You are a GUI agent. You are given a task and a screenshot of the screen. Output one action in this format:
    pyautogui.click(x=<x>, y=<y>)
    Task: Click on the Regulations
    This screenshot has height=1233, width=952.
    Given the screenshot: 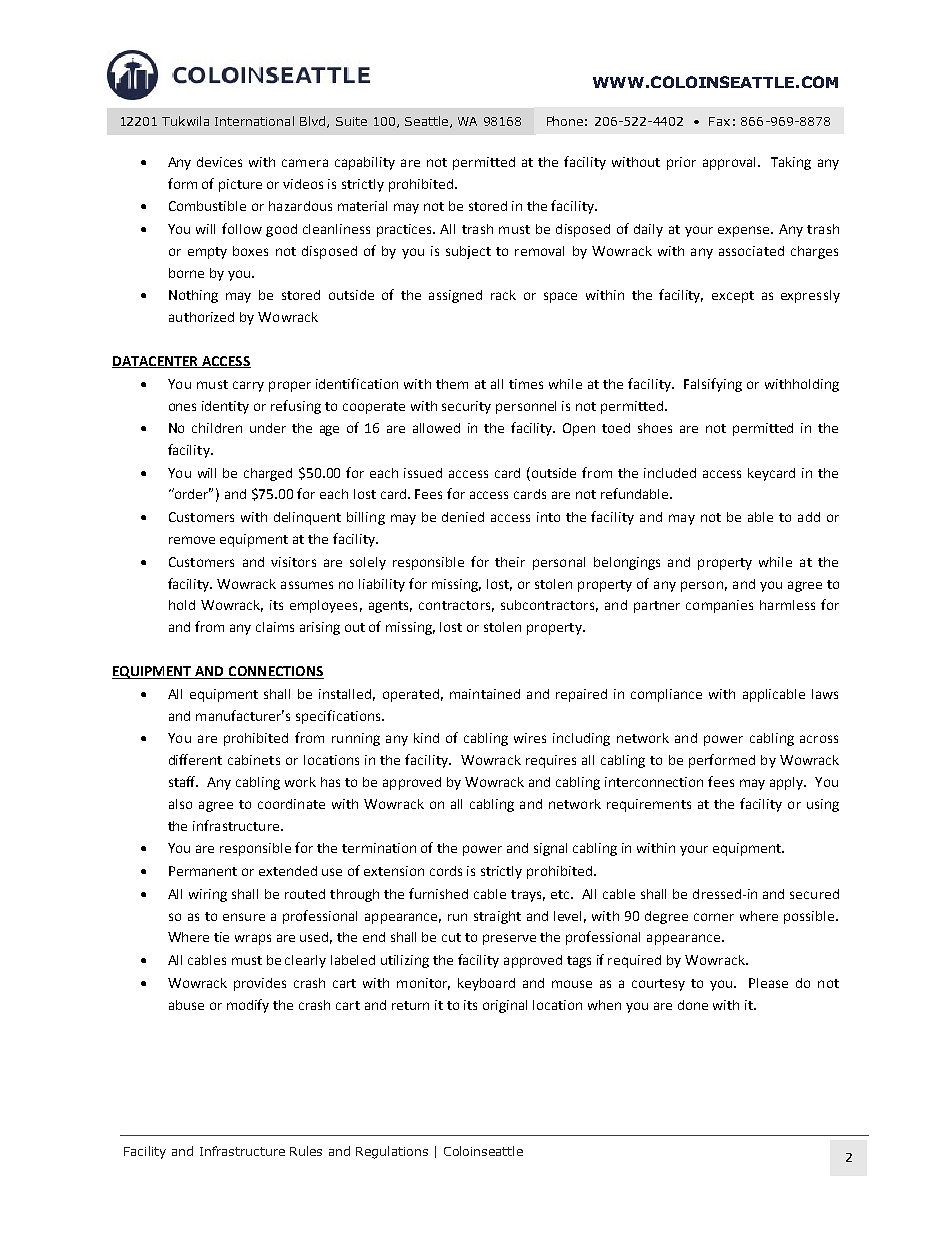 What is the action you would take?
    pyautogui.click(x=392, y=1152)
